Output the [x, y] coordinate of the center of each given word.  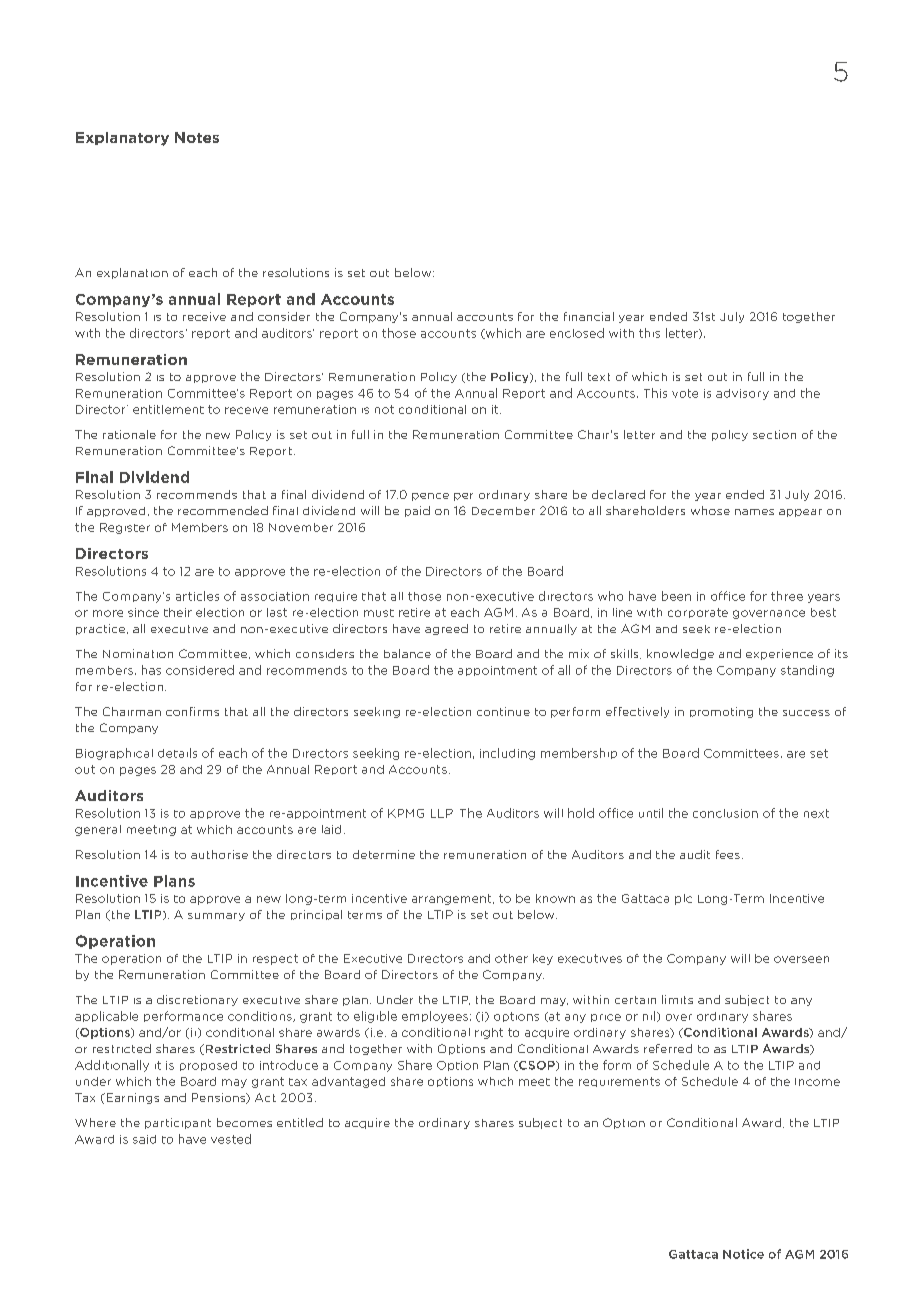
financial [589, 316]
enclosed [577, 333]
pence [430, 497]
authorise [219, 854]
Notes [197, 137]
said [144, 1139]
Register [125, 528]
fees [728, 854]
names [754, 512]
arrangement [453, 899]
